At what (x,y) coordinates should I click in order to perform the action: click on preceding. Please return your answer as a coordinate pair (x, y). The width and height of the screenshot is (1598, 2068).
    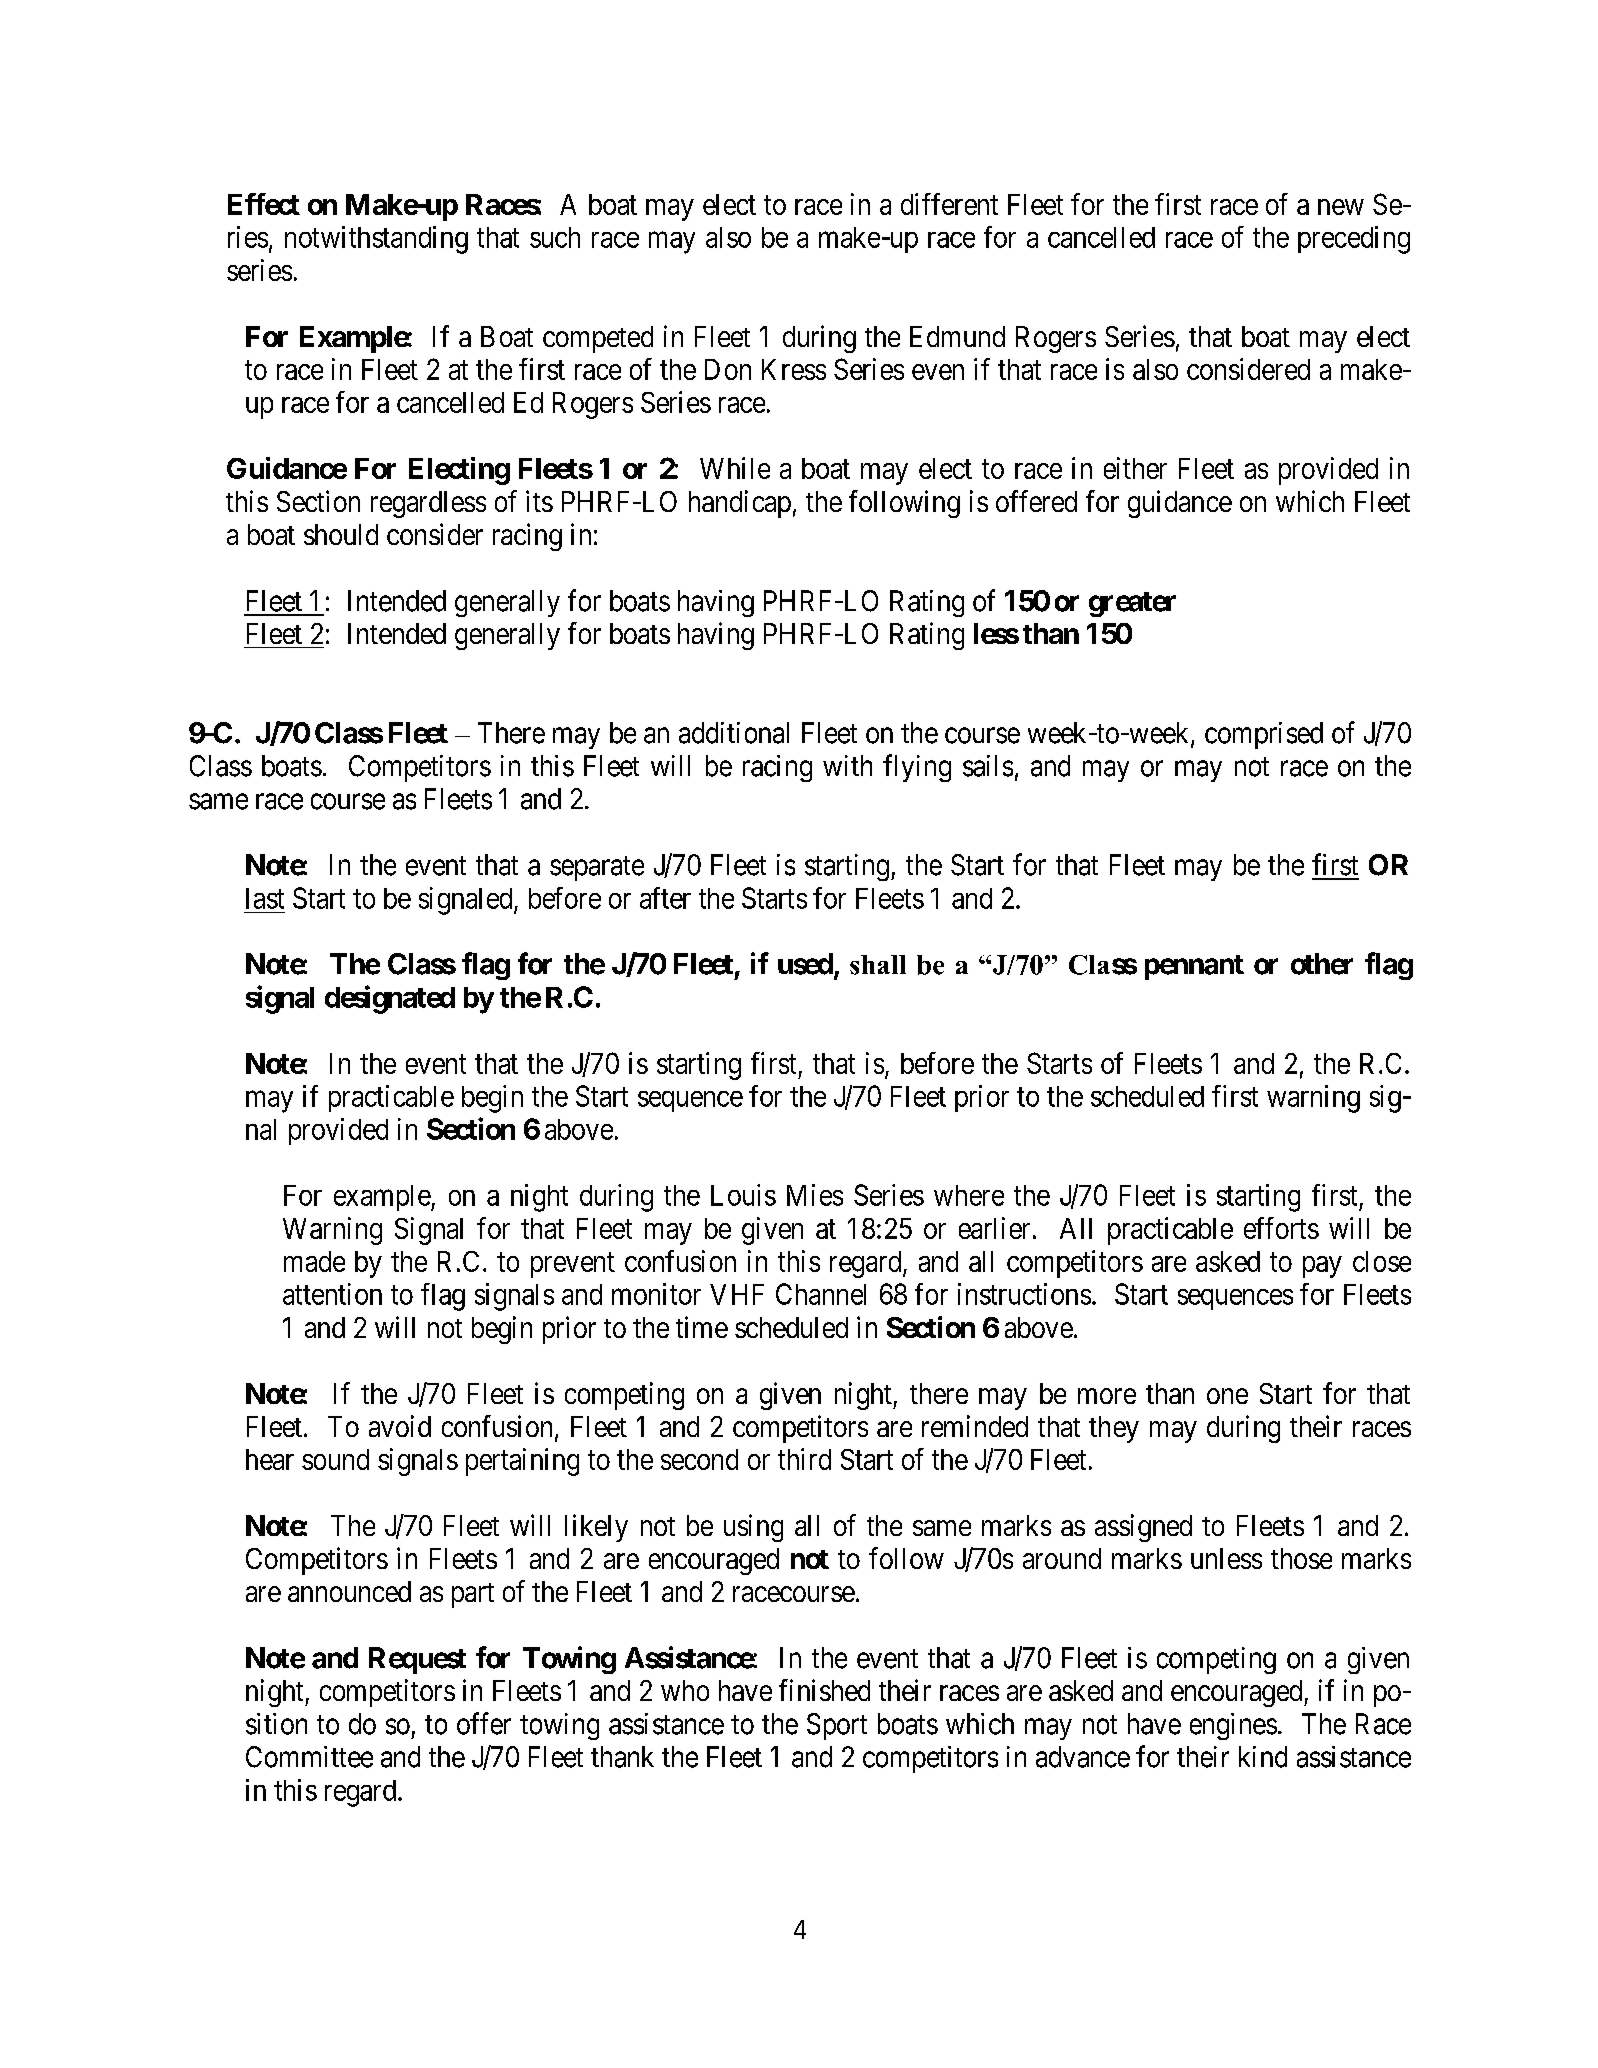
    Looking at the image, I should click on (1354, 240).
